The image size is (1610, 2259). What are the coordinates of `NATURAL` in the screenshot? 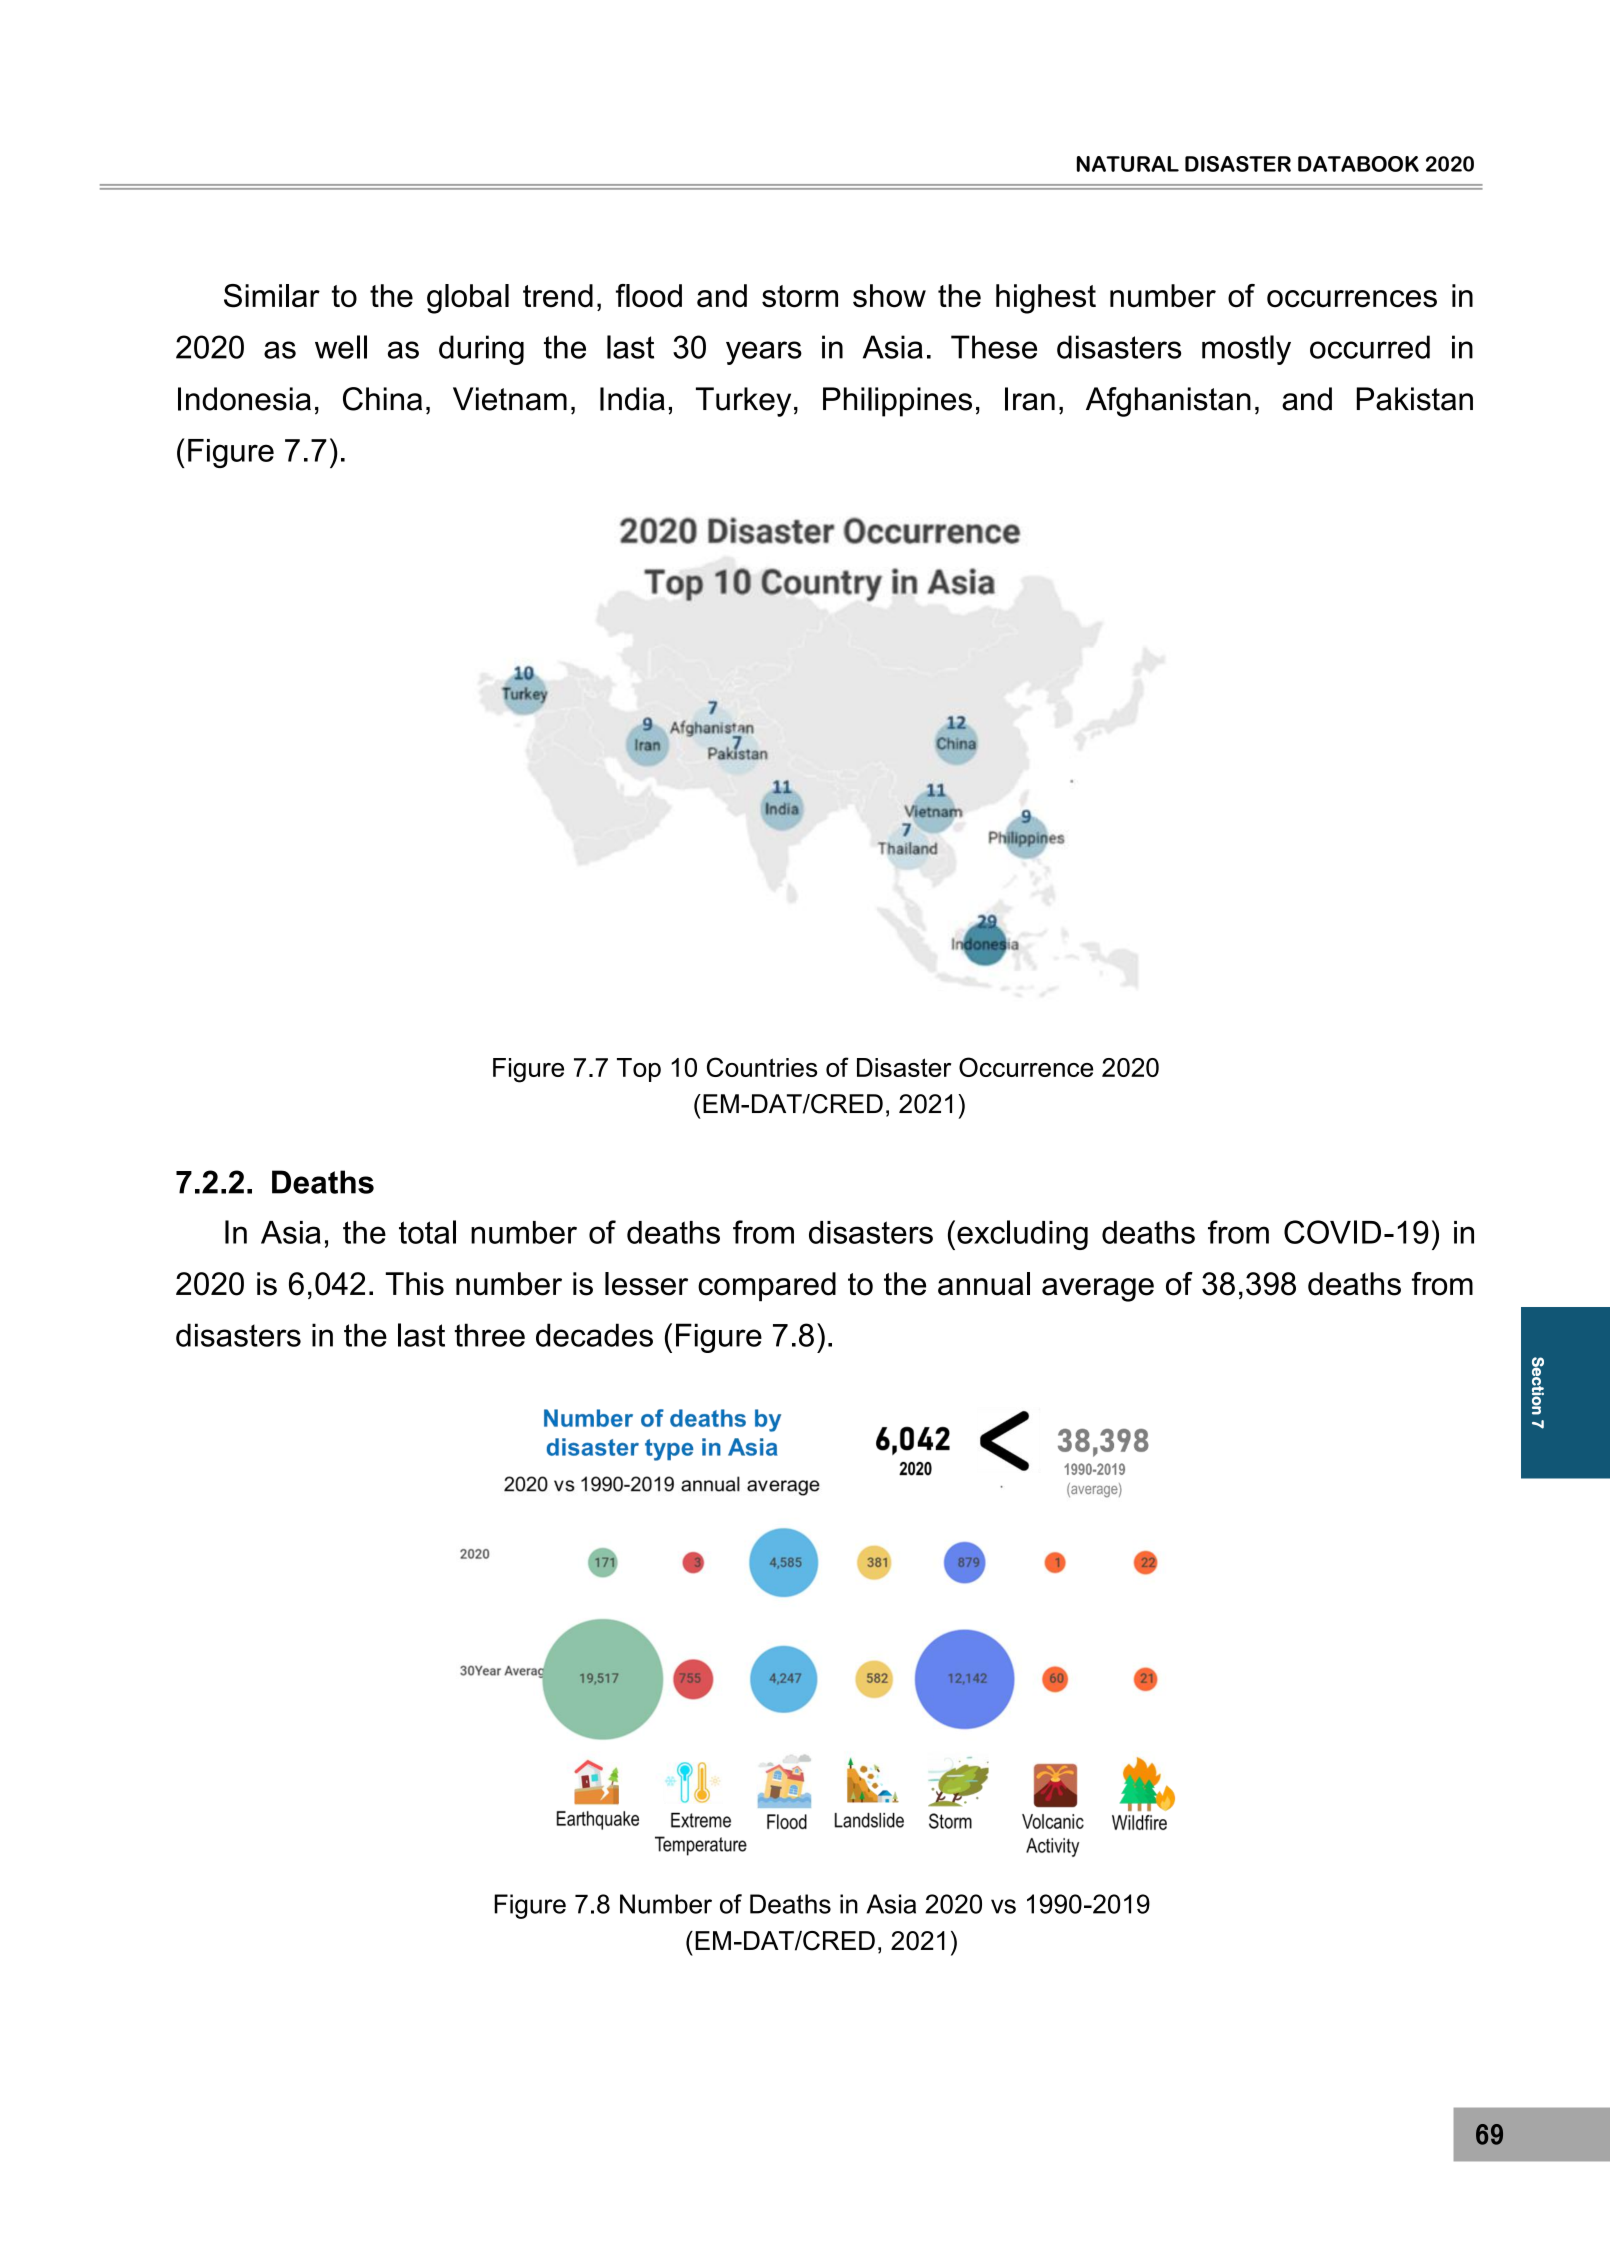 It's located at (1128, 164).
